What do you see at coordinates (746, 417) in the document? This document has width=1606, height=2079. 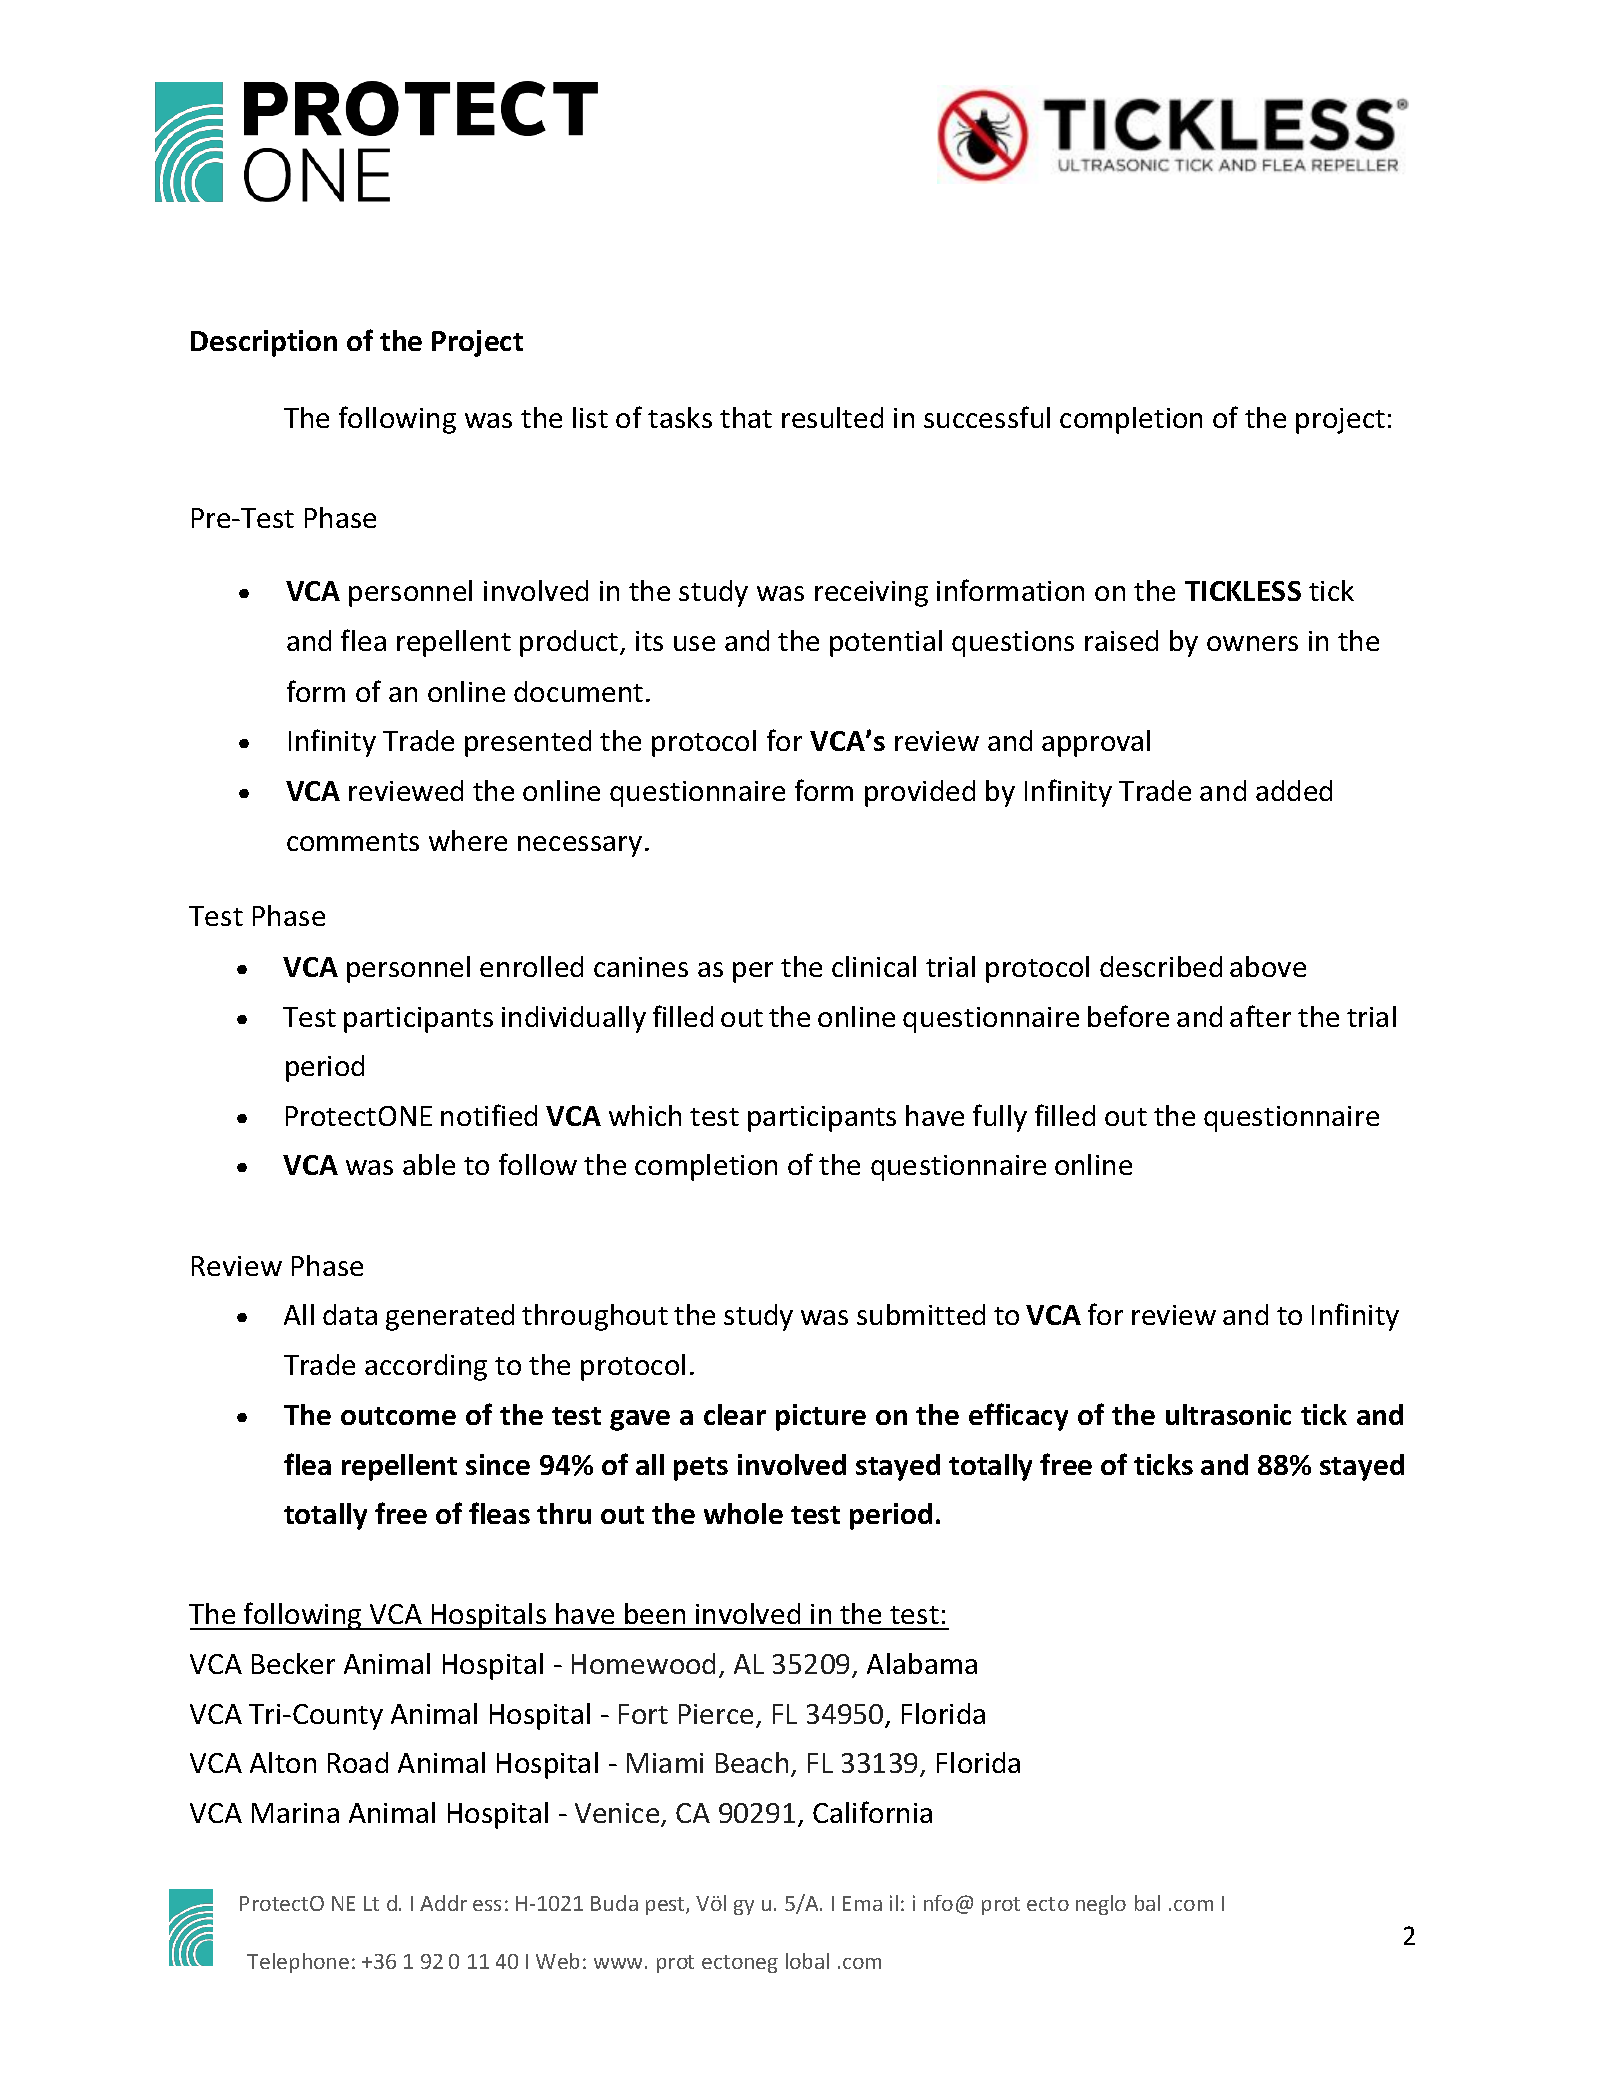 I see `that` at bounding box center [746, 417].
